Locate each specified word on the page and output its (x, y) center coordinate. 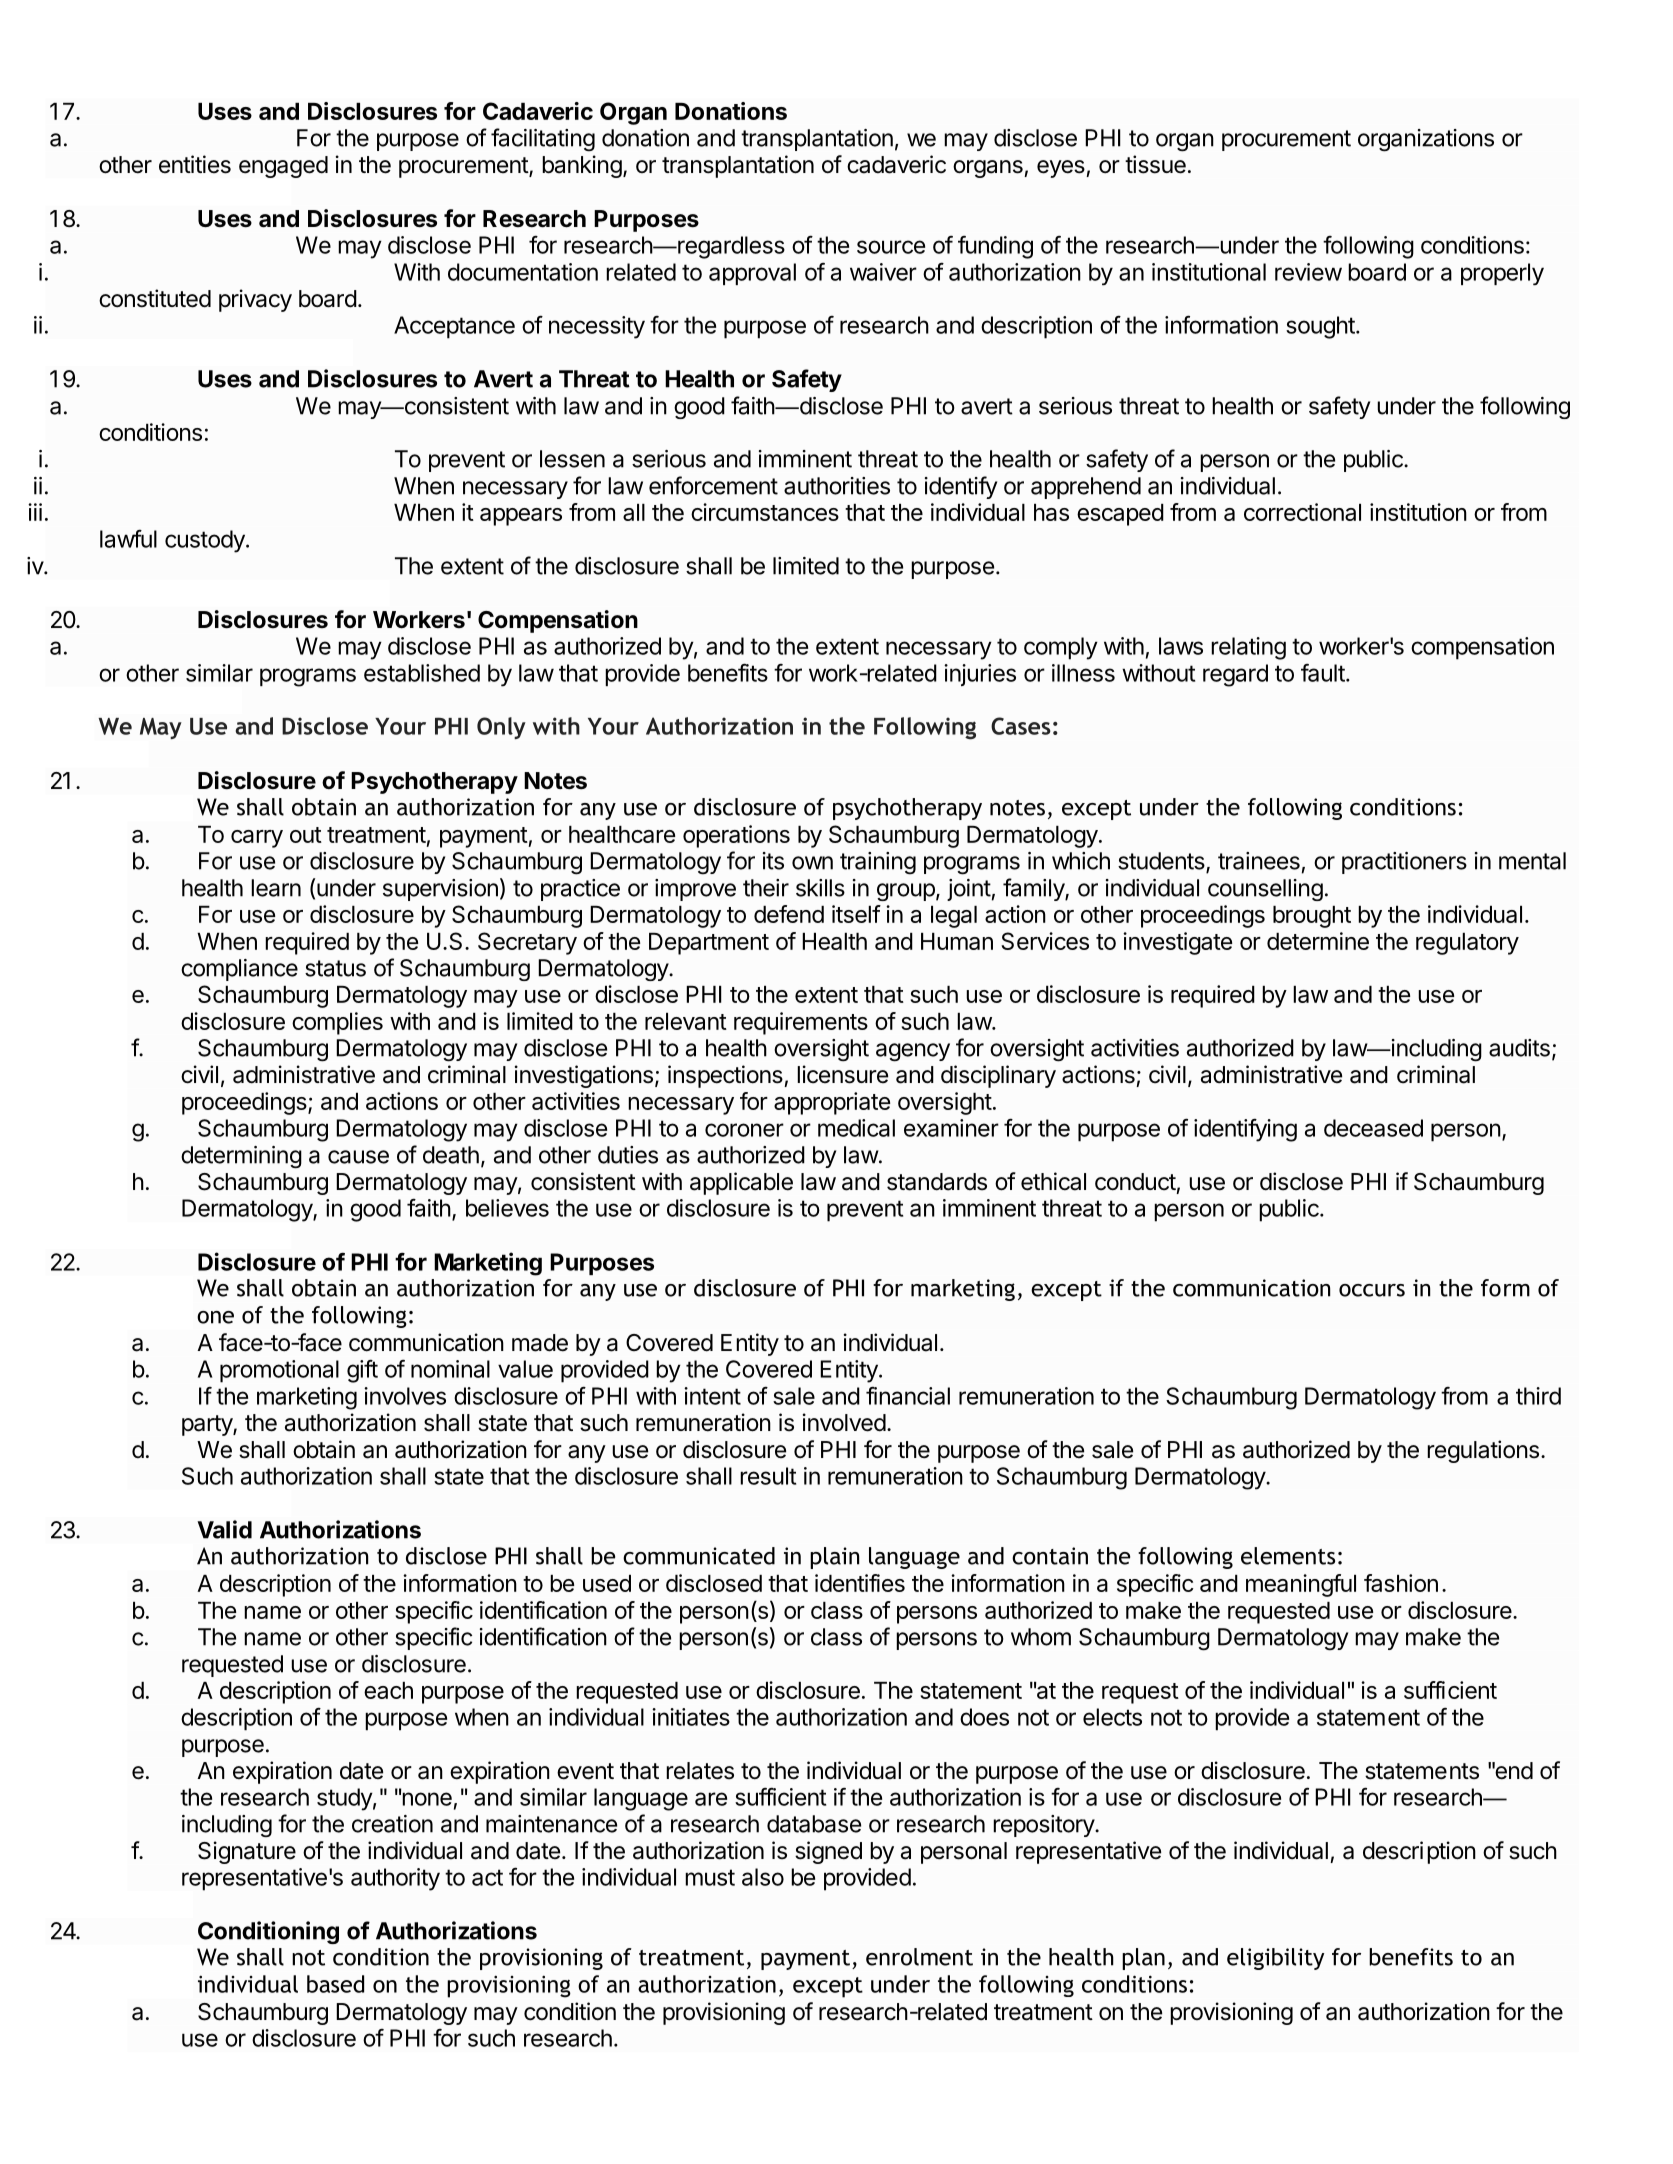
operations (736, 836)
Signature (247, 1852)
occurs (1372, 1290)
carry (257, 839)
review (1308, 272)
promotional (279, 1371)
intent (712, 1396)
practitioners (1404, 863)
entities (195, 164)
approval (752, 274)
